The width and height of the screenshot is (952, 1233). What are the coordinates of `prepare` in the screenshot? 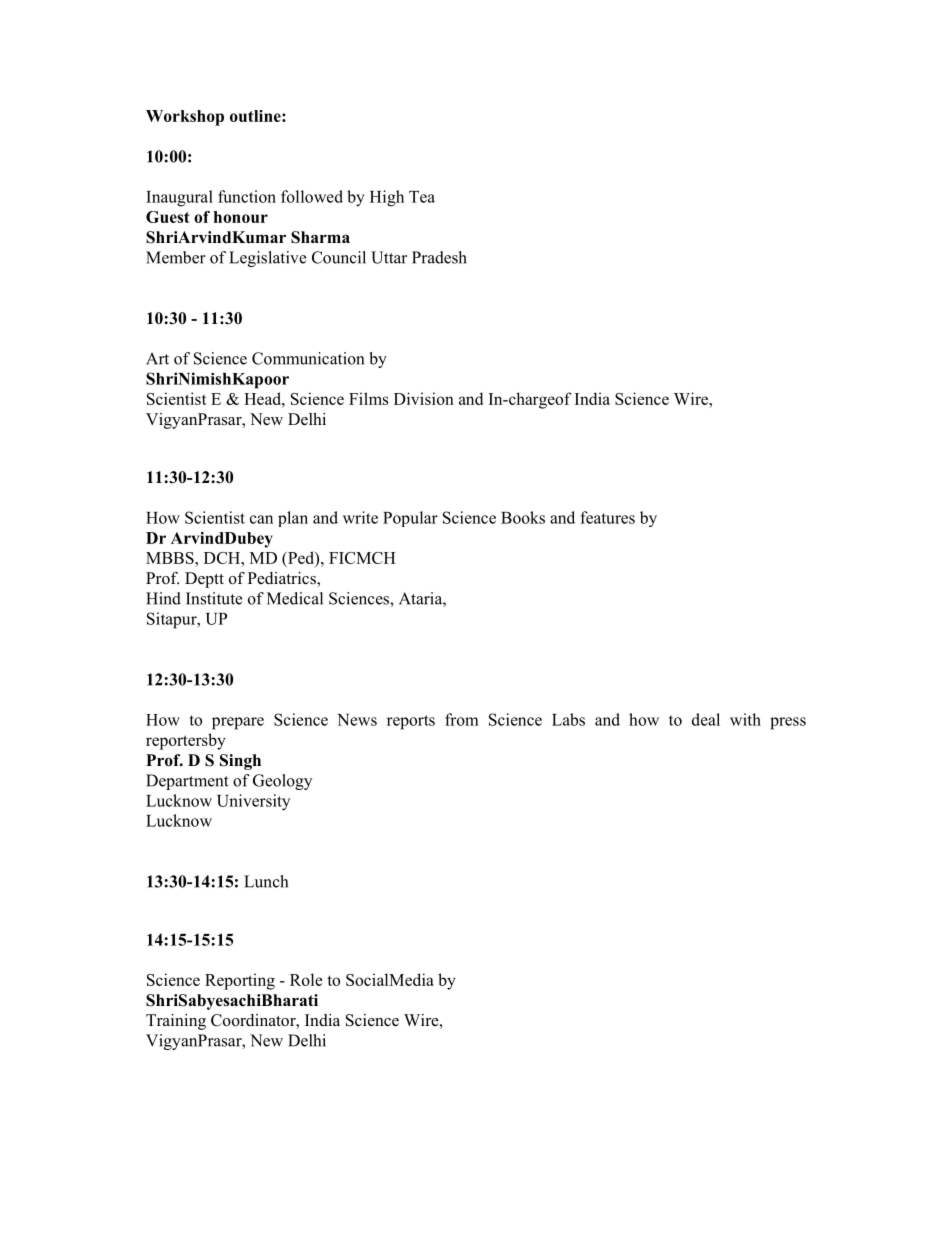 It's located at (238, 723).
